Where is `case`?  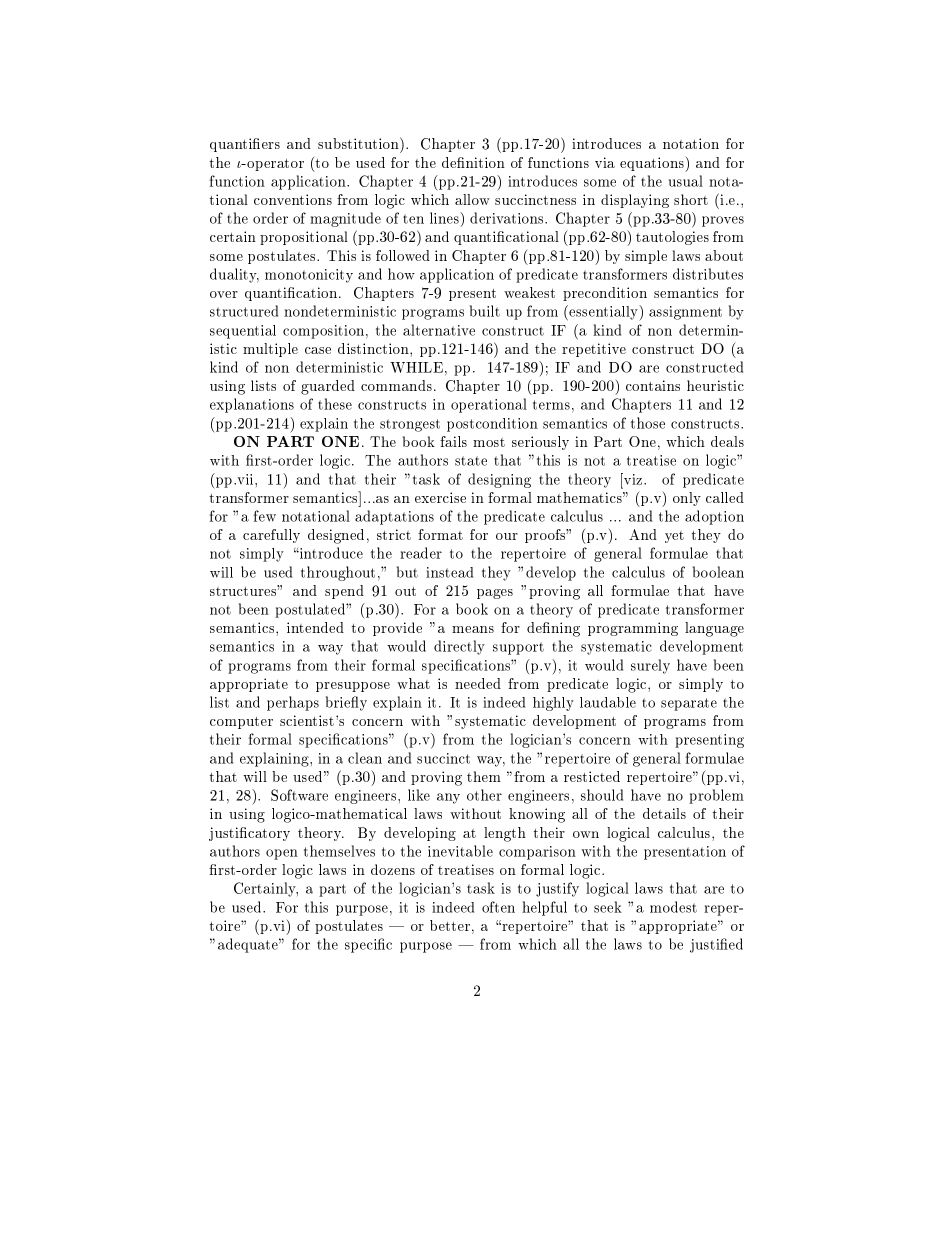
case is located at coordinates (318, 350).
